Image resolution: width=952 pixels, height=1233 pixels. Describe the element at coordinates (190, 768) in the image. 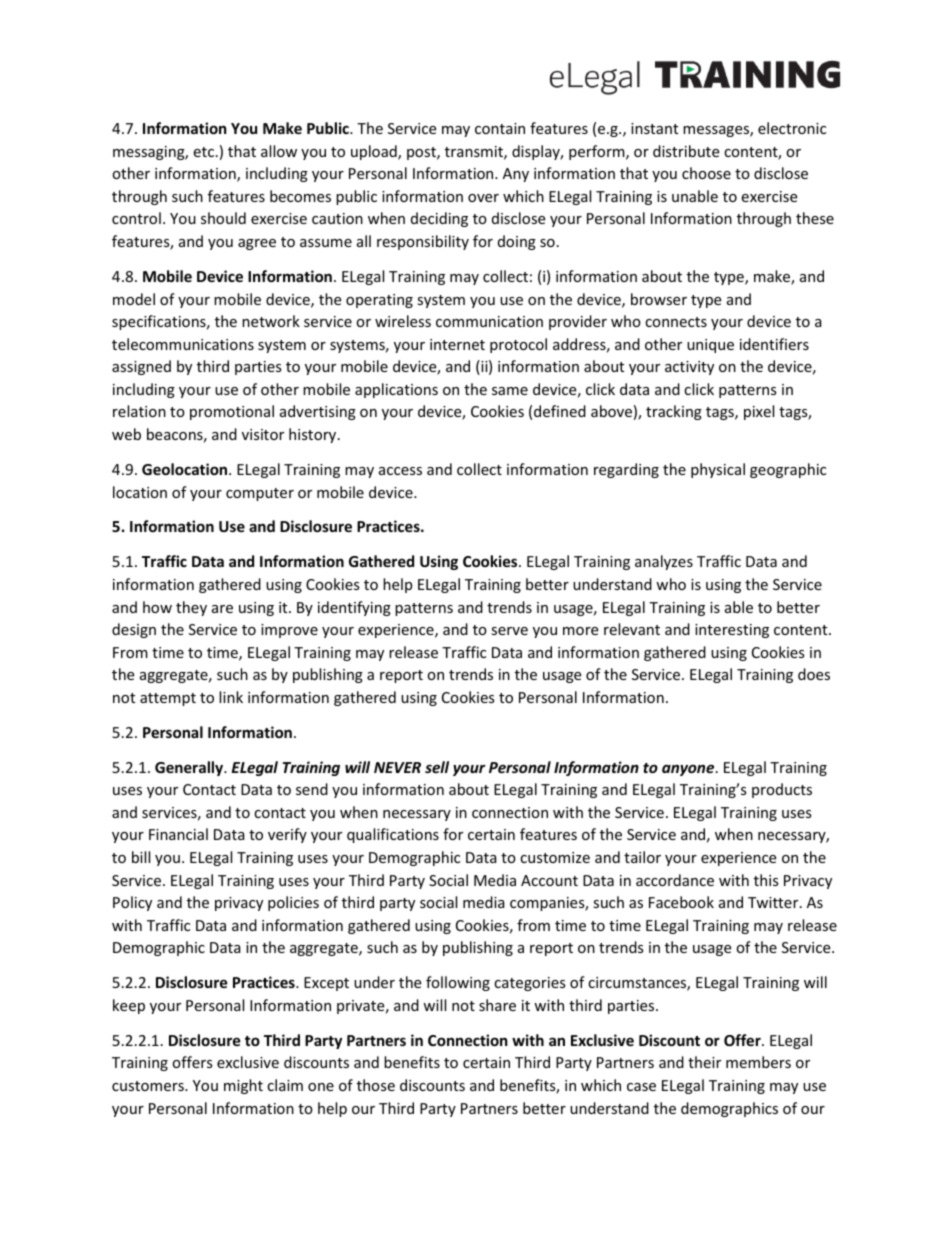

I see `Generally` at that location.
